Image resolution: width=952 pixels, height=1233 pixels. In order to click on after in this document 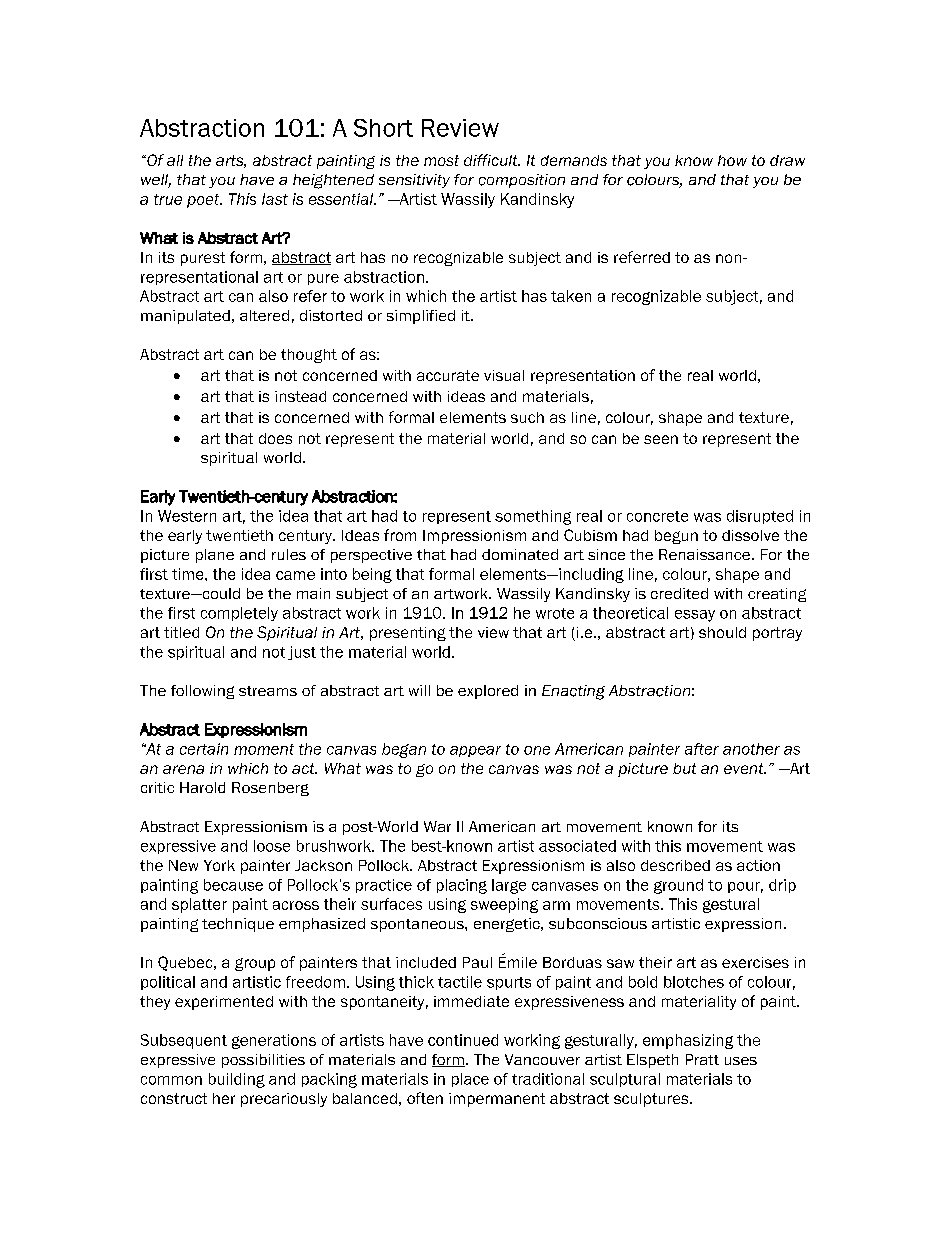, I will do `click(702, 749)`.
